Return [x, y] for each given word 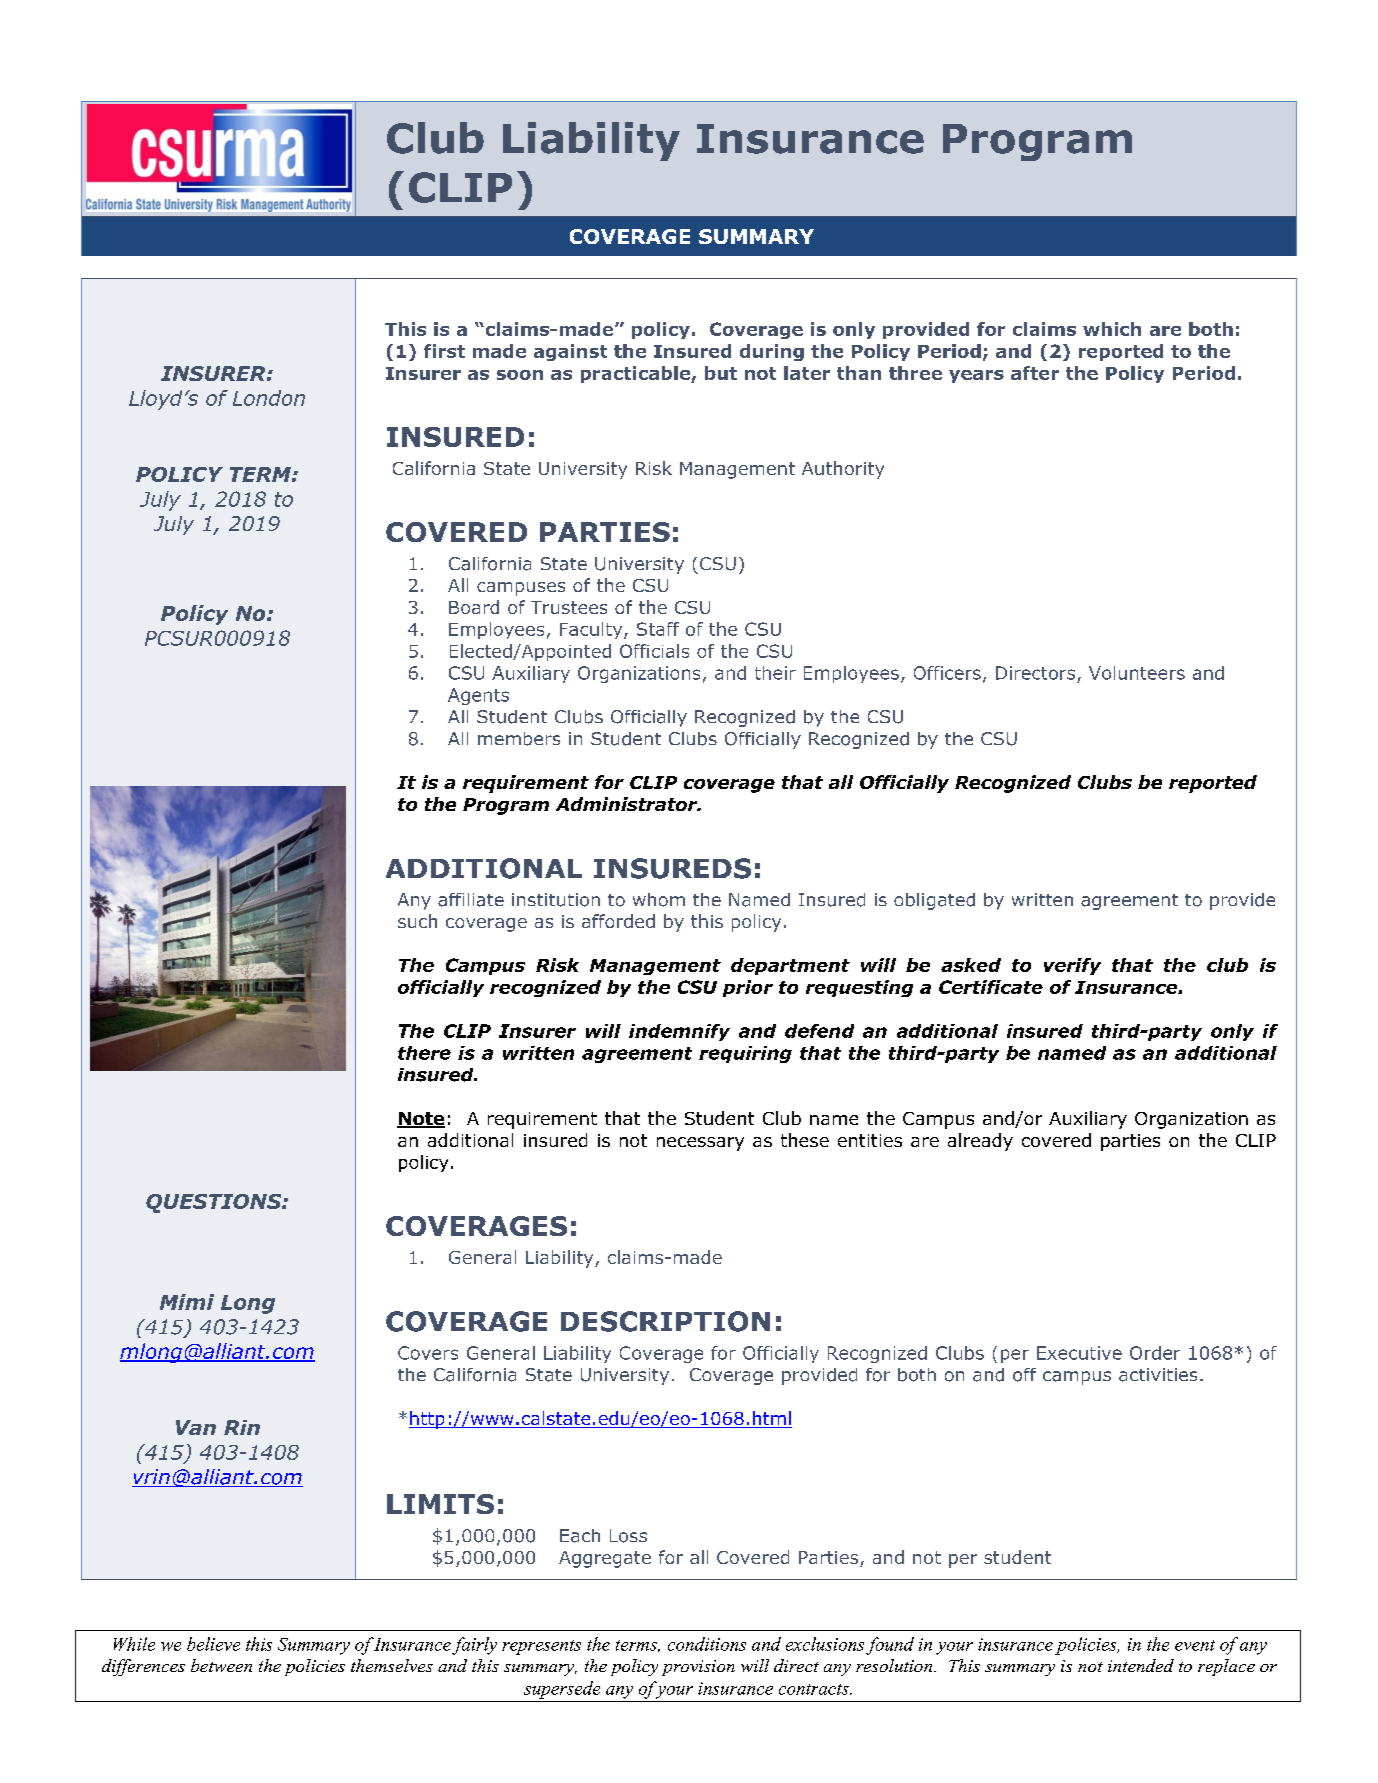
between [221, 1665]
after [1035, 373]
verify [1072, 966]
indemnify [679, 1032]
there [424, 1053]
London [269, 398]
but [721, 373]
